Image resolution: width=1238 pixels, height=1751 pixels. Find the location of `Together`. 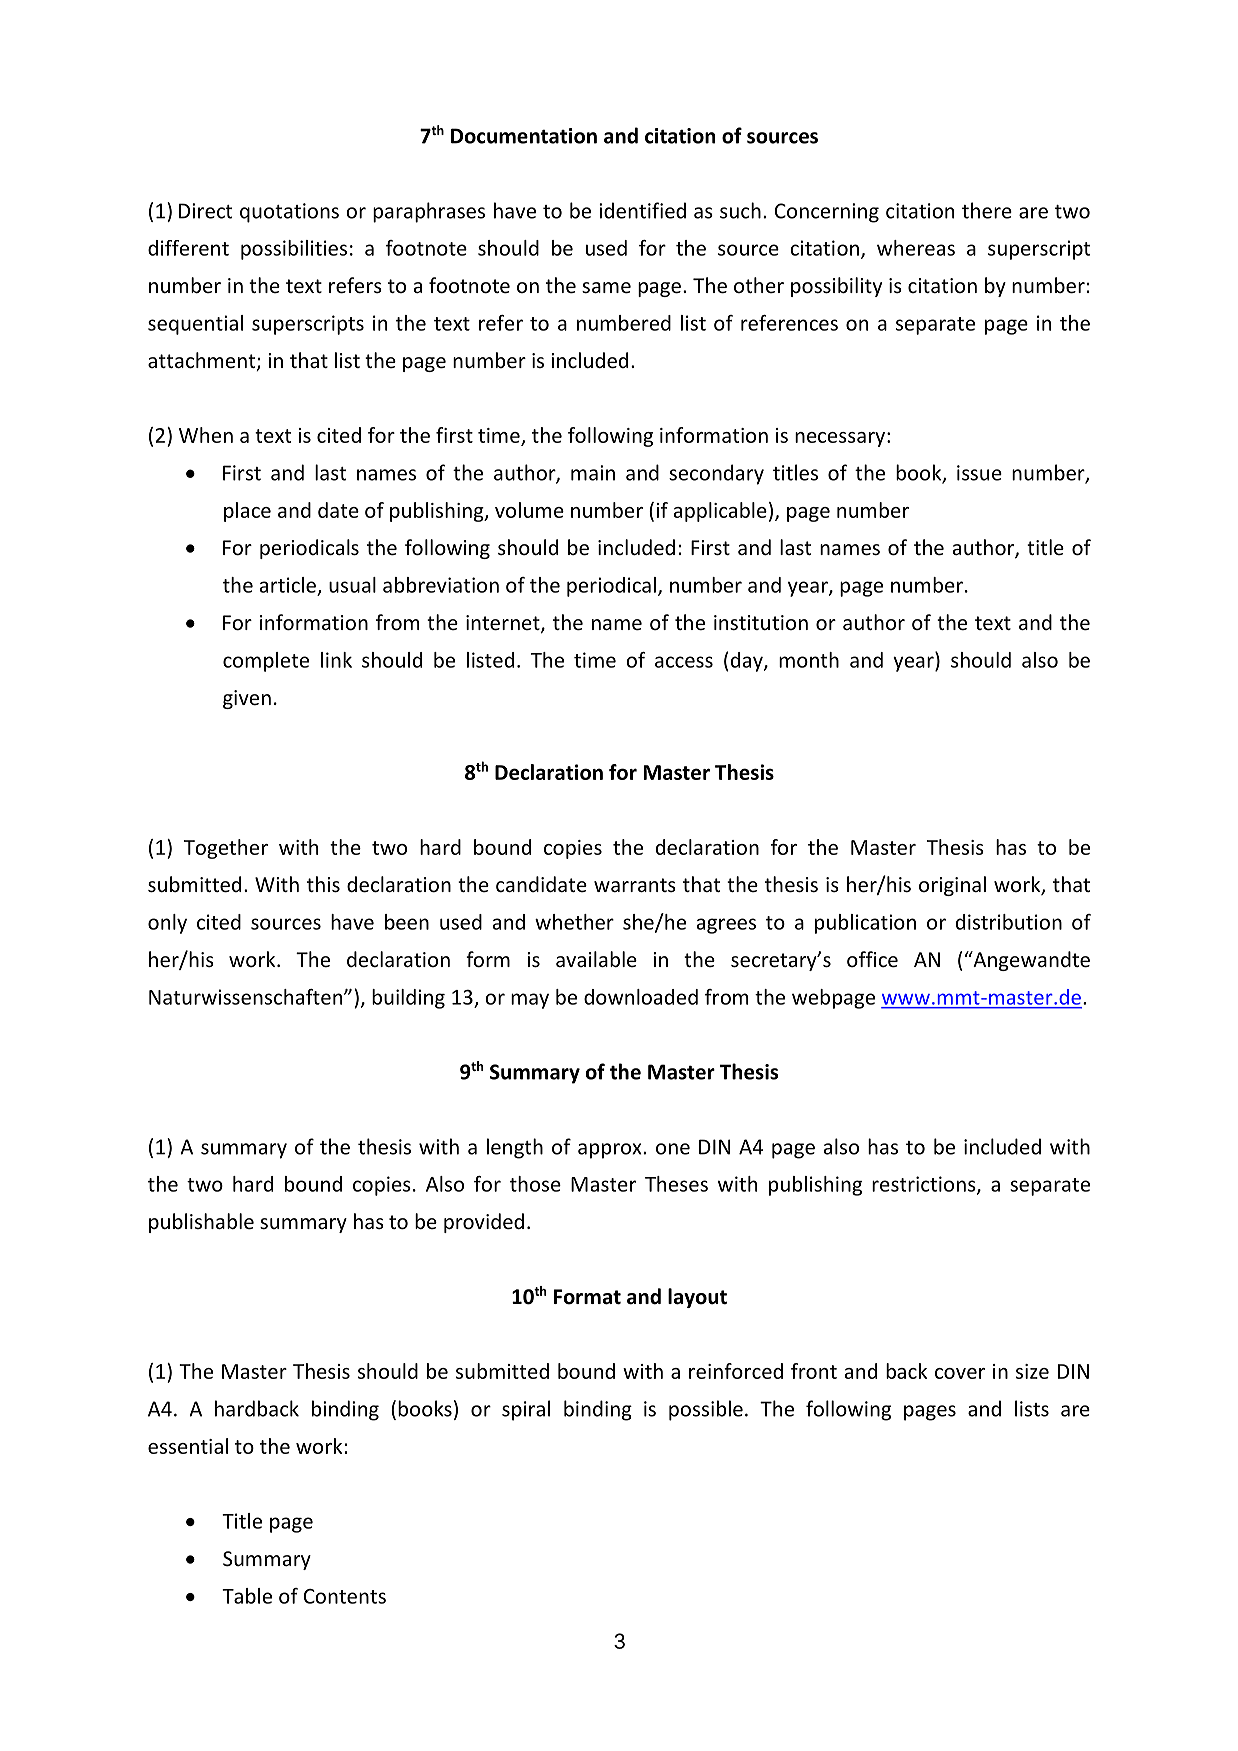

Together is located at coordinates (226, 849).
